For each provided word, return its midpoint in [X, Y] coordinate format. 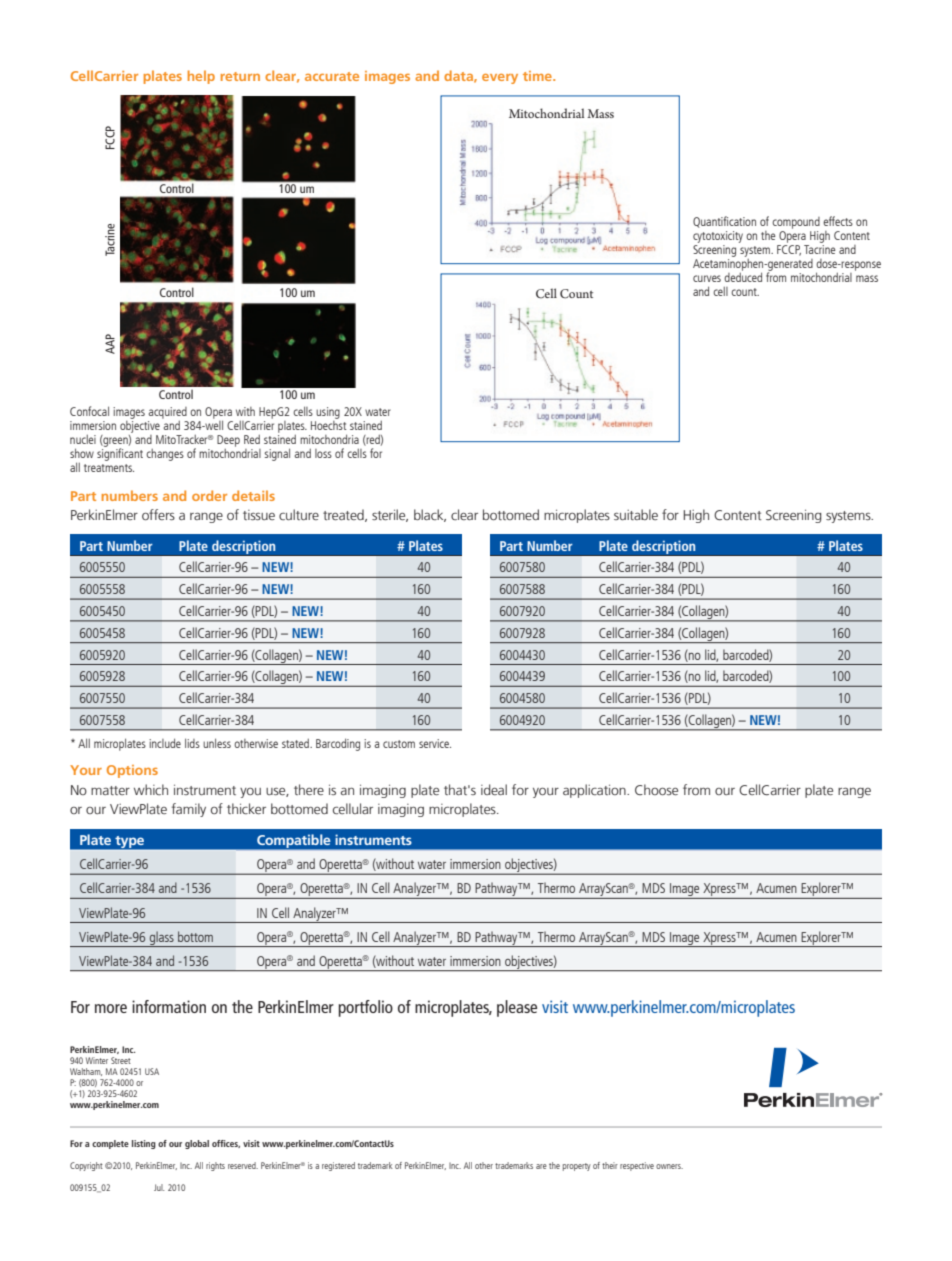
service [435, 743]
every [500, 79]
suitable [636, 514]
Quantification [724, 222]
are [541, 1166]
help [201, 77]
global [197, 1144]
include [165, 743]
